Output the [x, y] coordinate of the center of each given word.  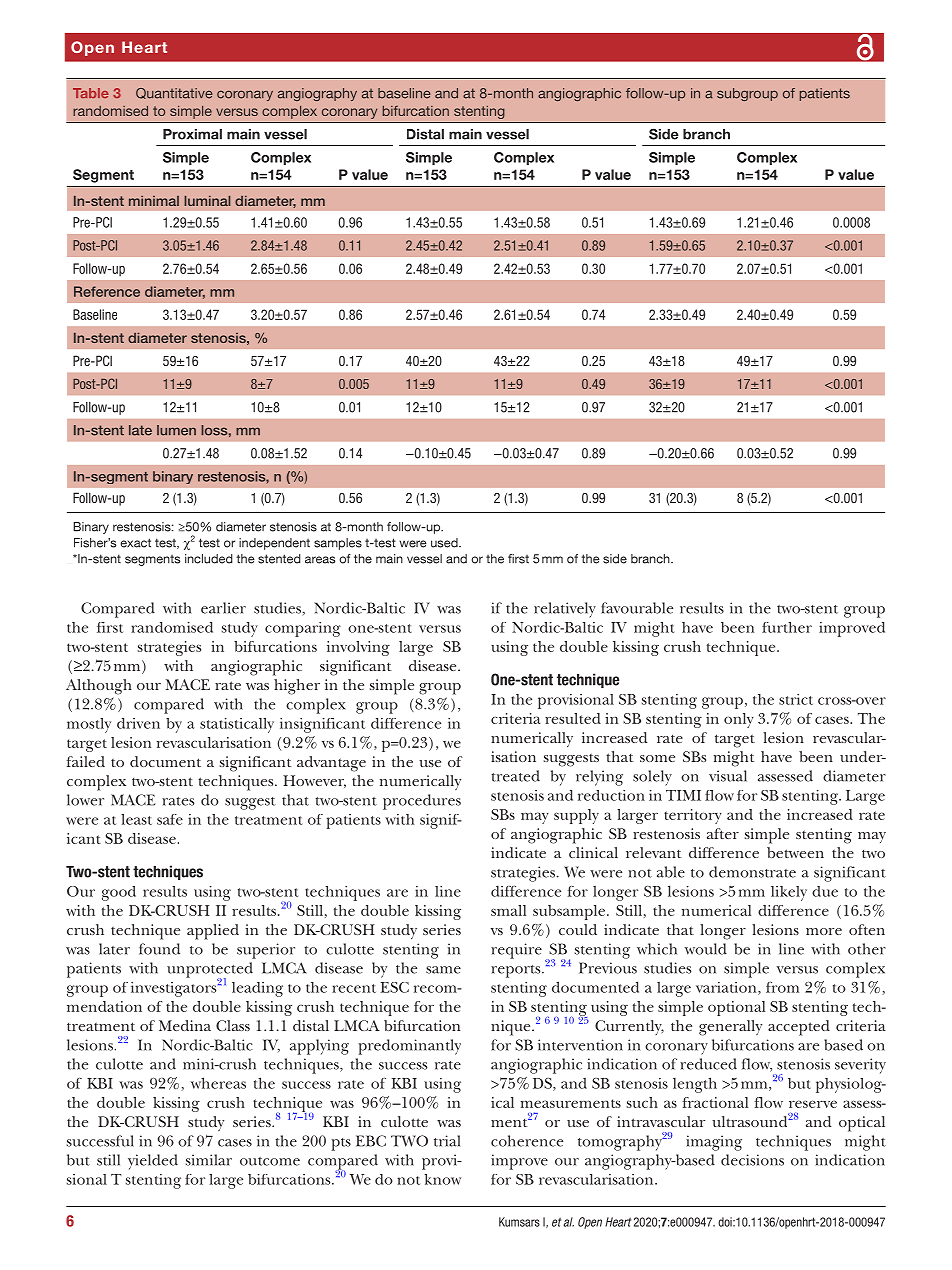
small [508, 910]
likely [789, 893]
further [787, 627]
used [445, 543]
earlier [223, 608]
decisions [752, 1160]
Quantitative [174, 93]
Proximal [192, 134]
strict [796, 699]
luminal [207, 201]
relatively [565, 610]
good [119, 893]
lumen [176, 430]
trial [447, 1141]
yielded [153, 1162]
